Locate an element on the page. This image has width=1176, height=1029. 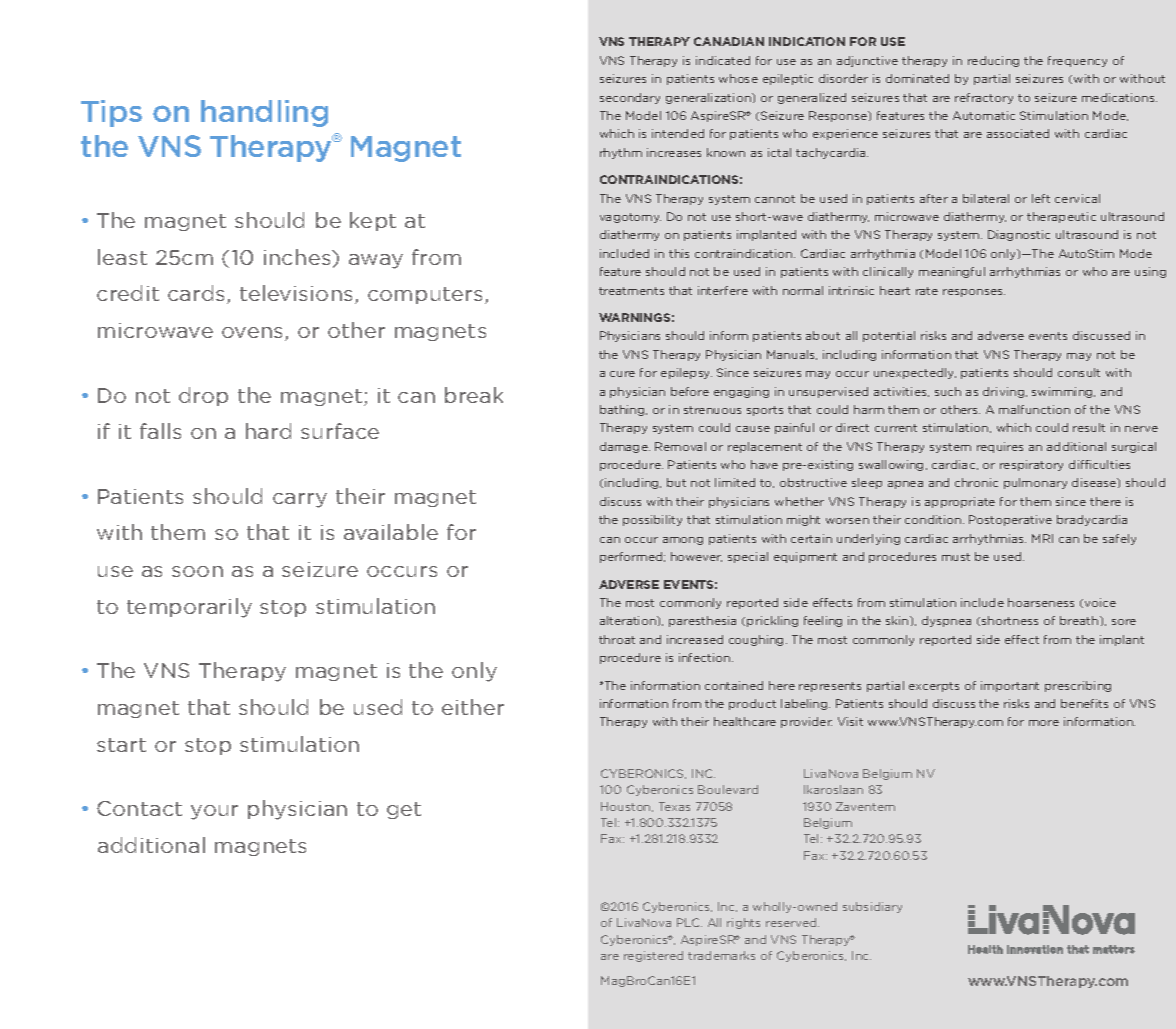
subsidiary is located at coordinates (872, 907).
